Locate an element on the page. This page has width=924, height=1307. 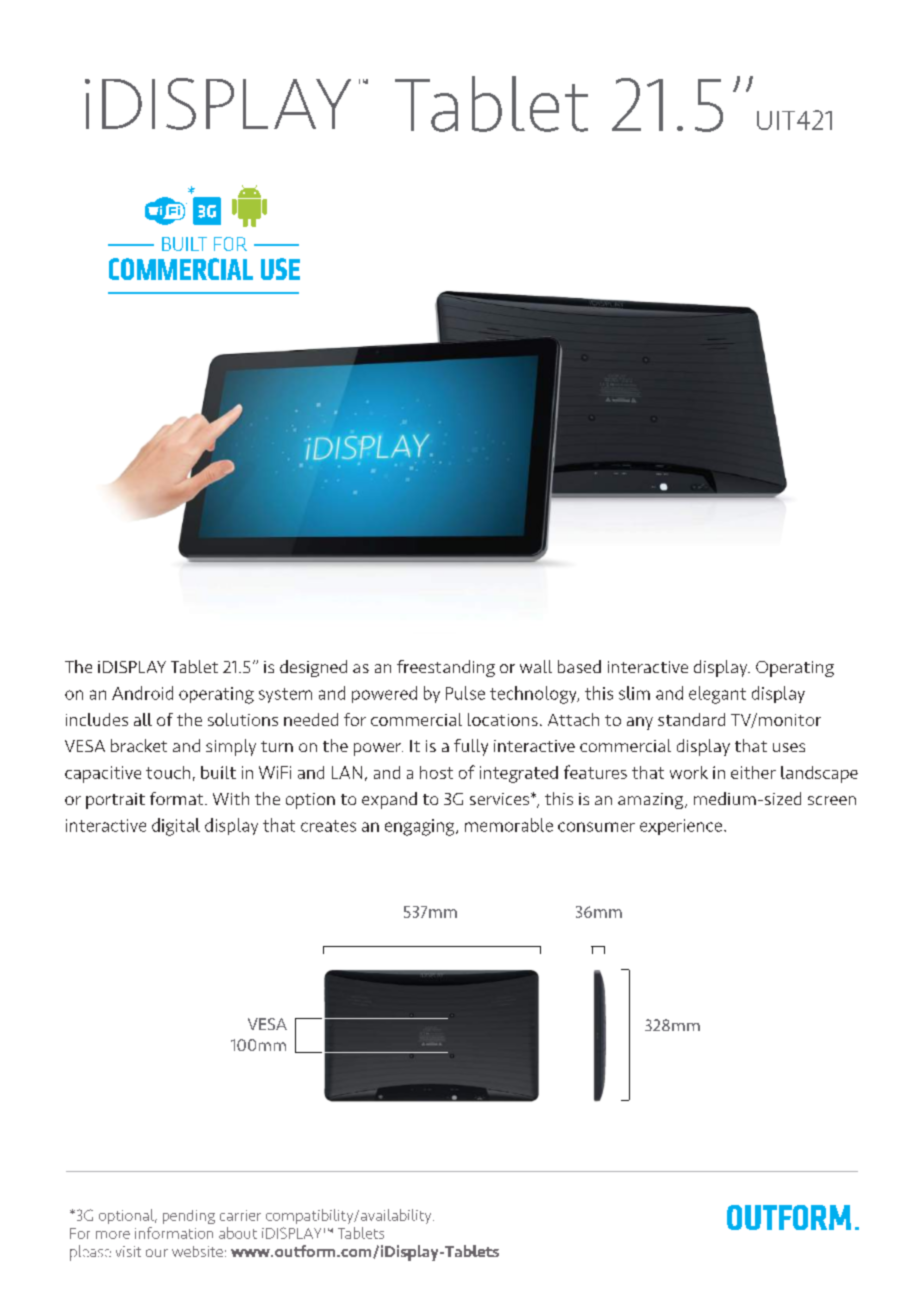
experience is located at coordinates (681, 827).
